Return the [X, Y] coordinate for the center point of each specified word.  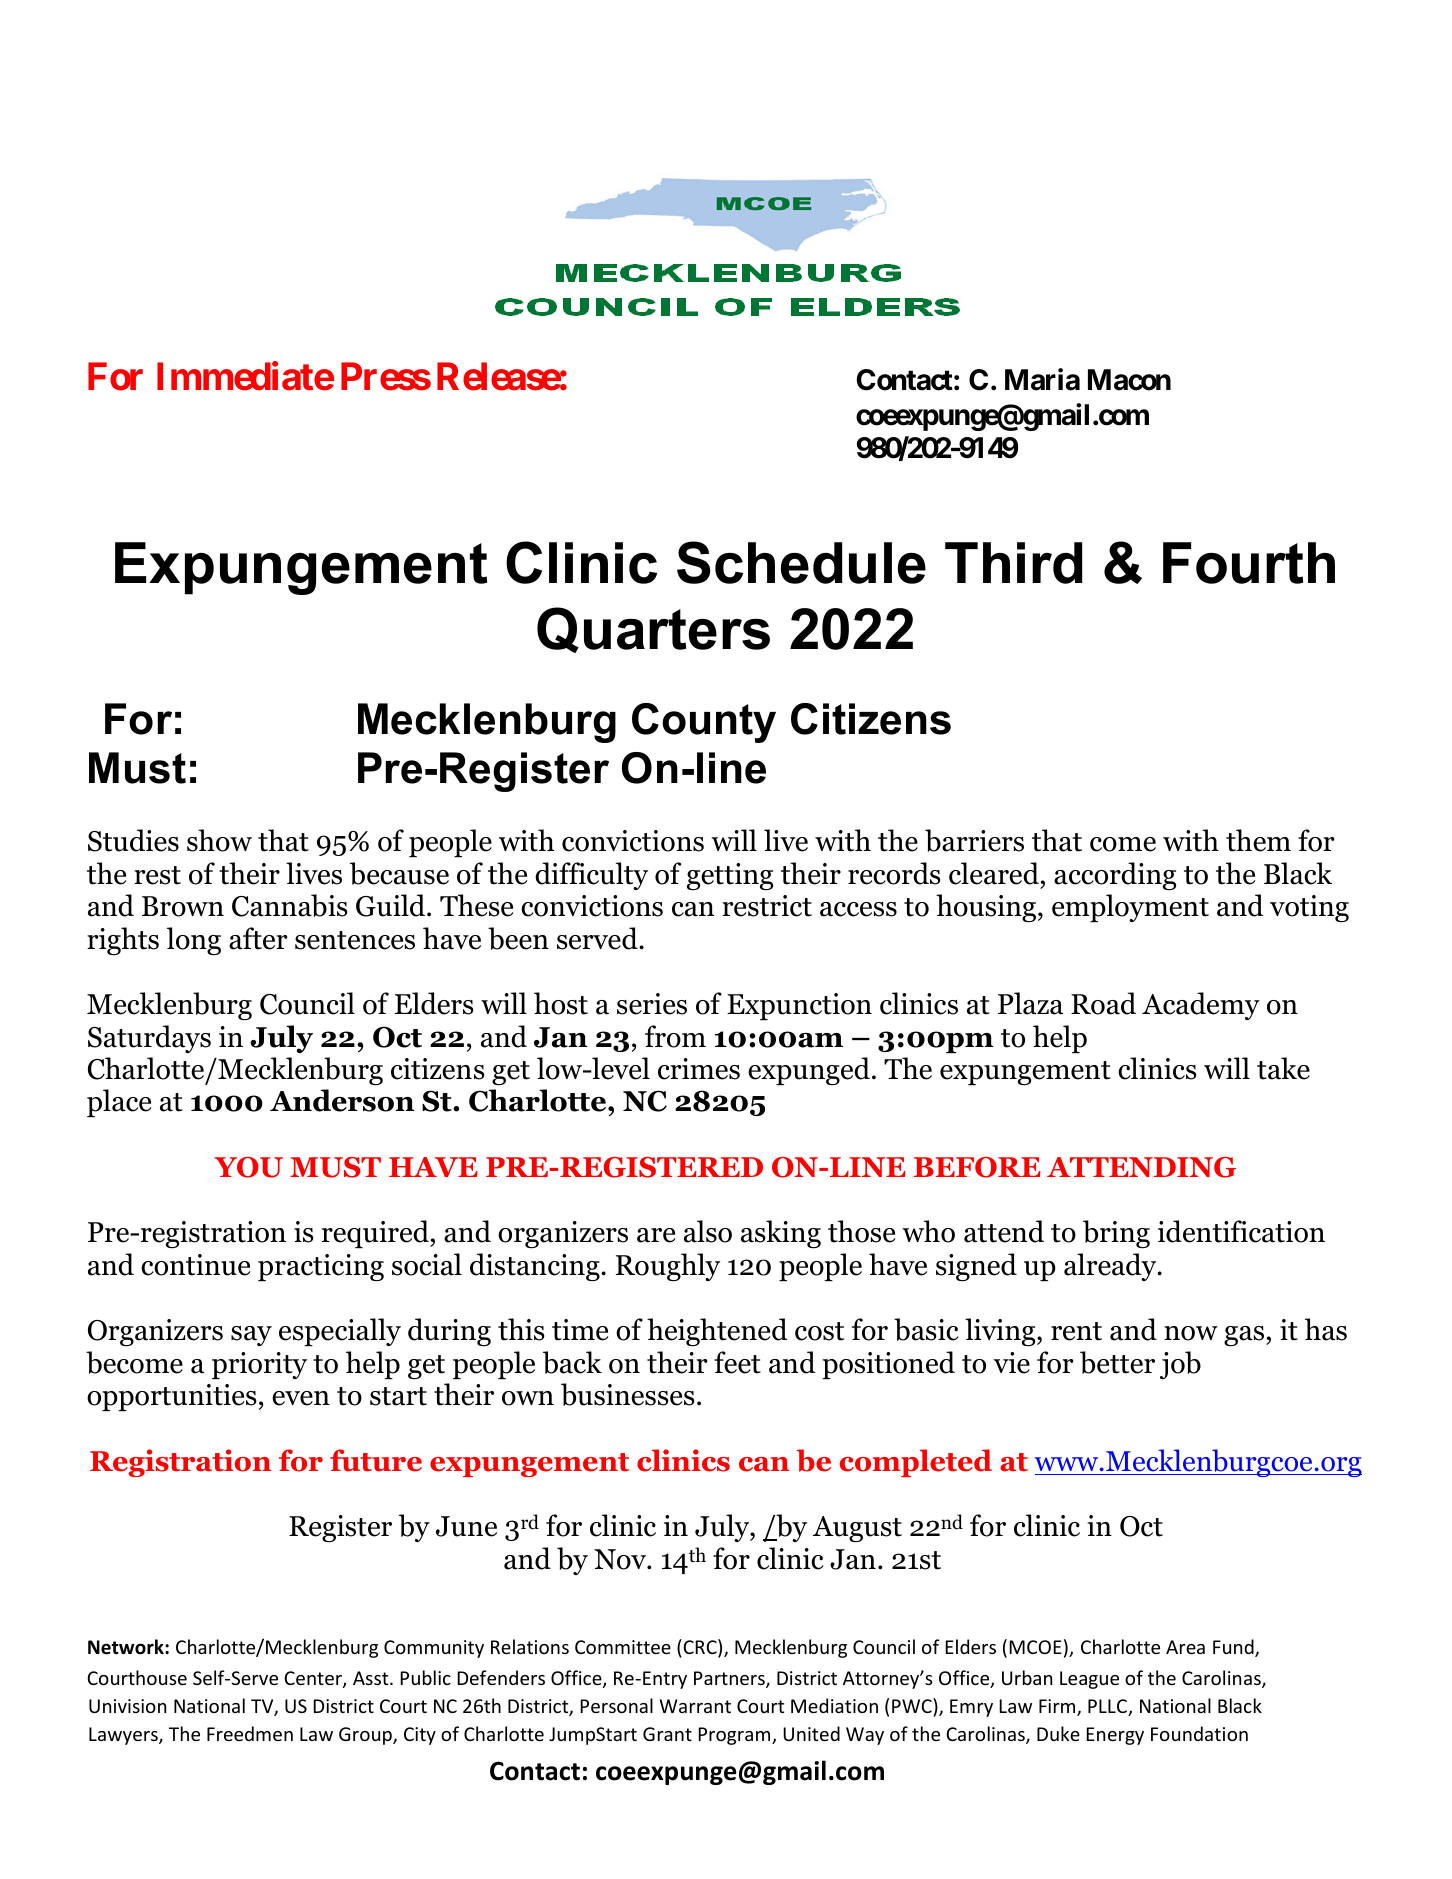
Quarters [653, 630]
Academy [1201, 1006]
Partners [730, 1679]
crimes [699, 1069]
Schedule [801, 562]
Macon [1129, 380]
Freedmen [250, 1733]
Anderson [342, 1100]
